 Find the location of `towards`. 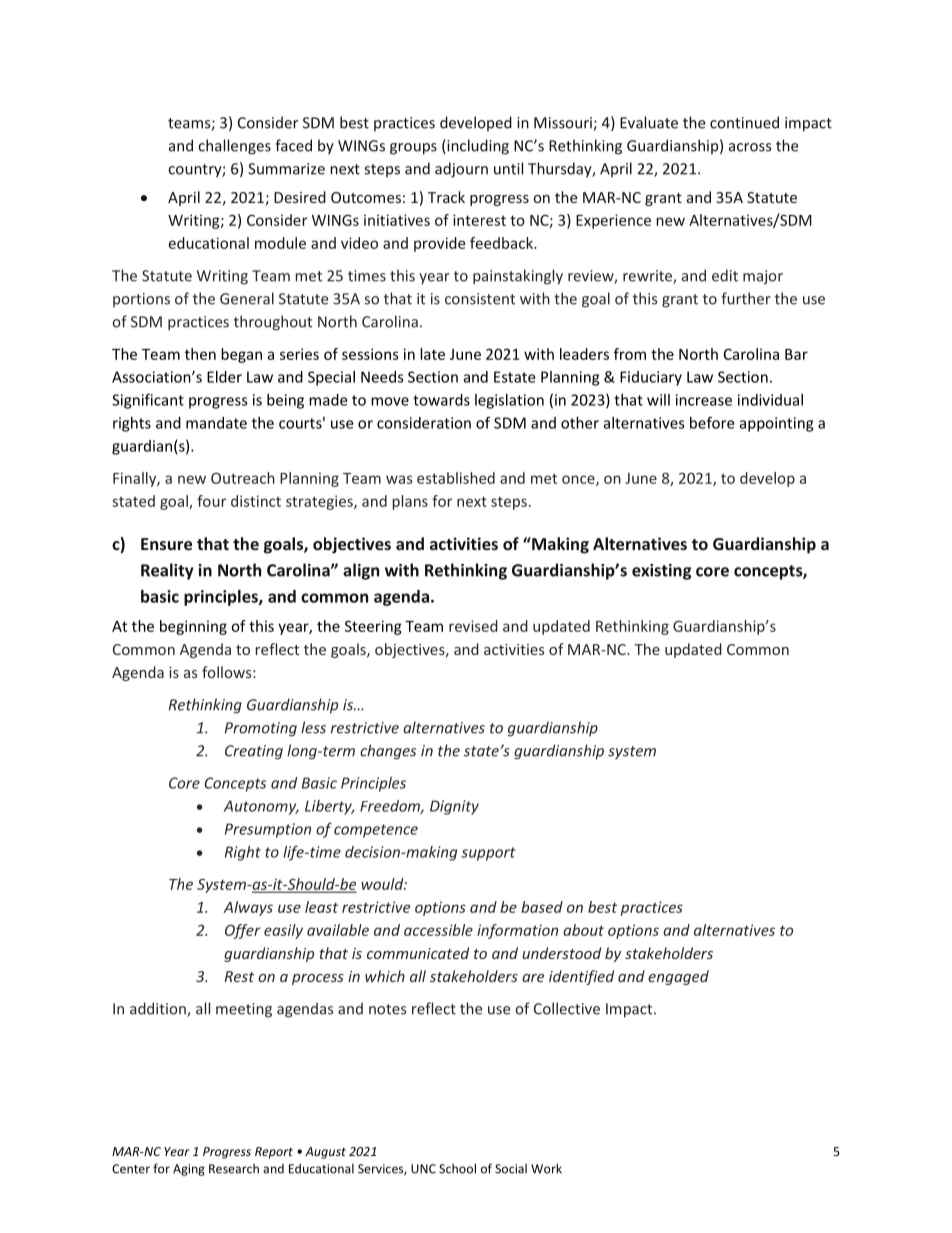

towards is located at coordinates (441, 400).
